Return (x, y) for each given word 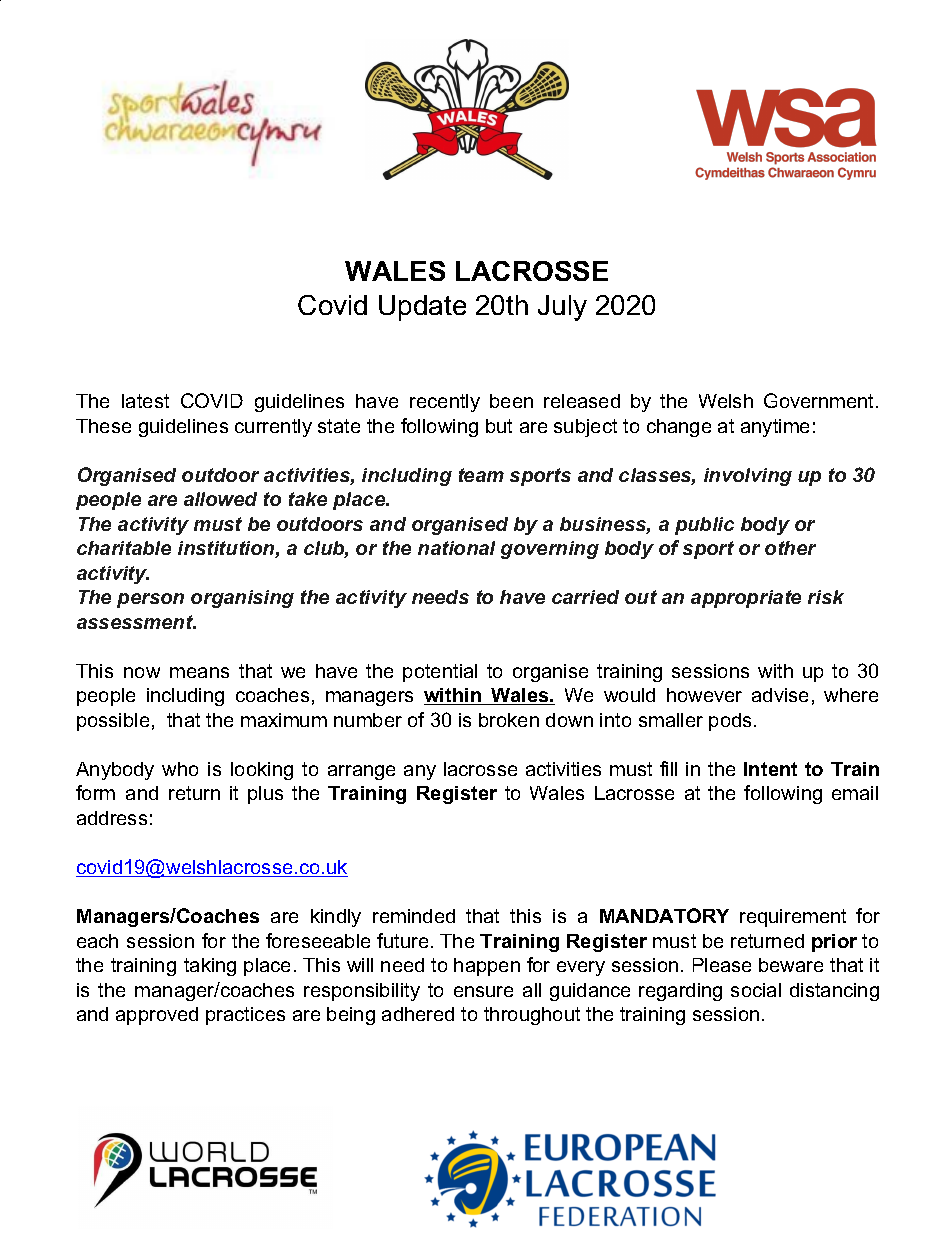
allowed (220, 499)
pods (730, 722)
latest (145, 401)
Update (422, 308)
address (112, 818)
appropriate (746, 599)
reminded (414, 916)
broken (509, 720)
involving (748, 477)
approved (157, 1016)
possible (113, 722)
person (150, 600)
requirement (793, 918)
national (456, 548)
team (481, 475)
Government (820, 400)
